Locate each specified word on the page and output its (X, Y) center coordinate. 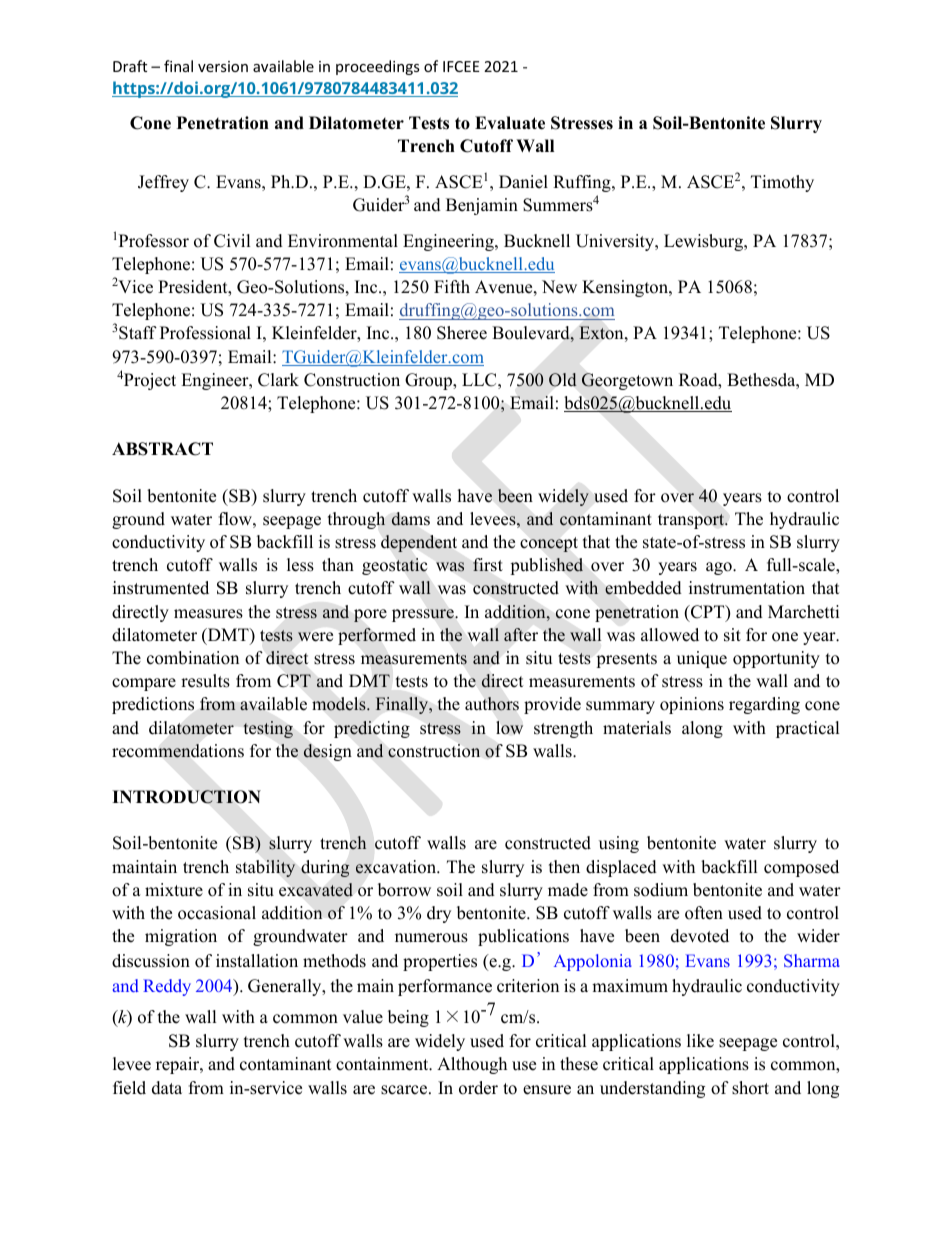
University (616, 242)
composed (801, 868)
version (223, 66)
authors (492, 704)
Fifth (452, 286)
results (205, 681)
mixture (174, 890)
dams (410, 519)
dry (439, 914)
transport (692, 521)
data (167, 1088)
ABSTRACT (162, 449)
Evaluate (510, 123)
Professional (205, 333)
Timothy (782, 183)
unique (702, 659)
